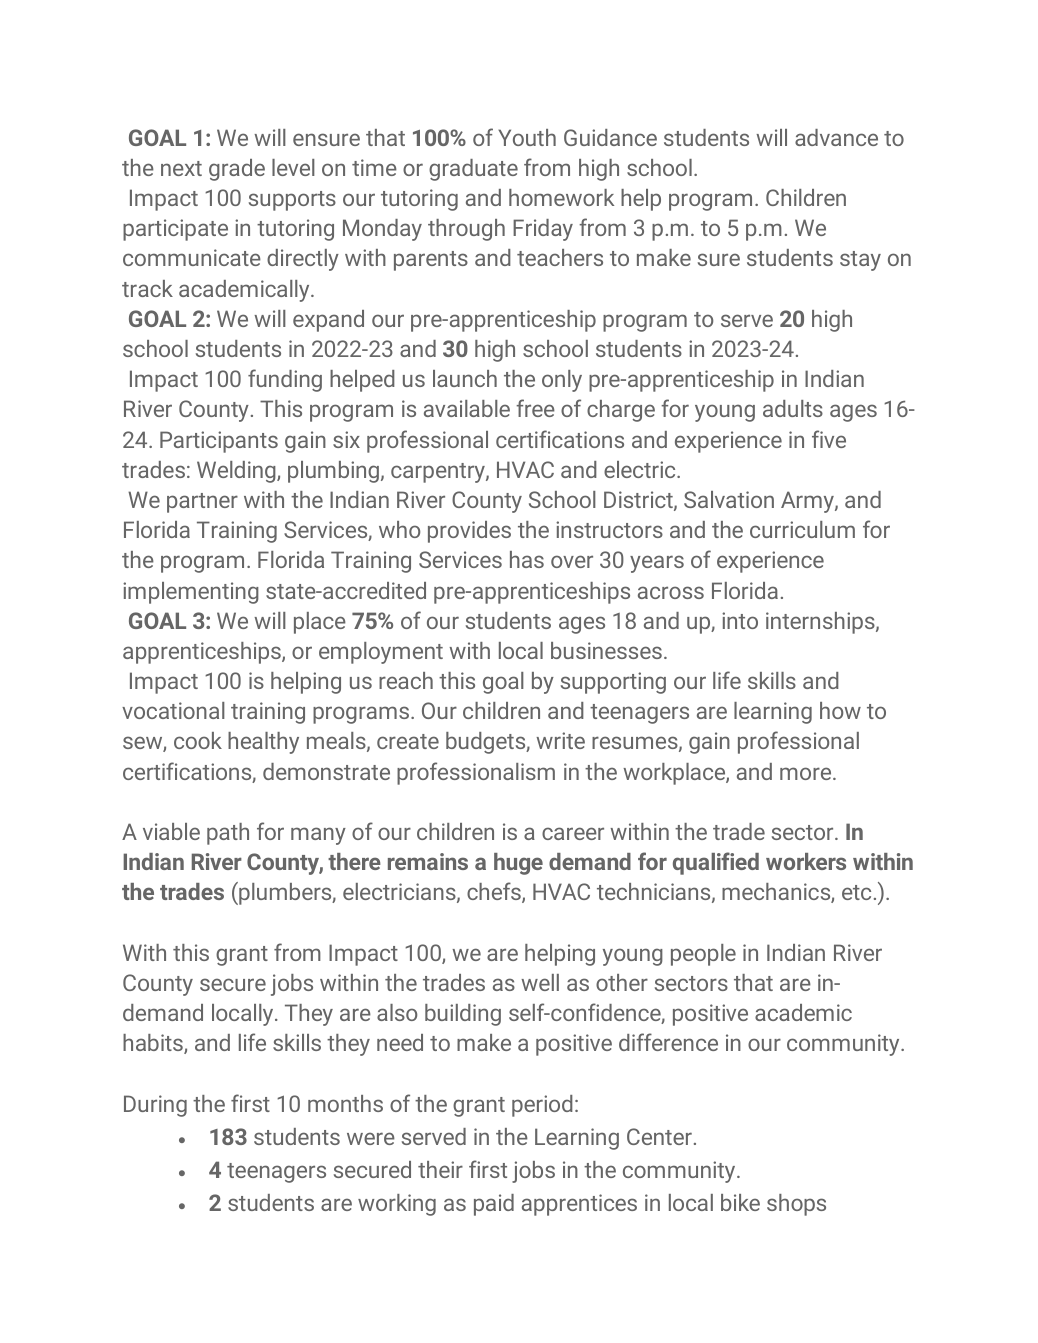 The width and height of the page is (1038, 1343). I want to click on grade, so click(237, 170).
